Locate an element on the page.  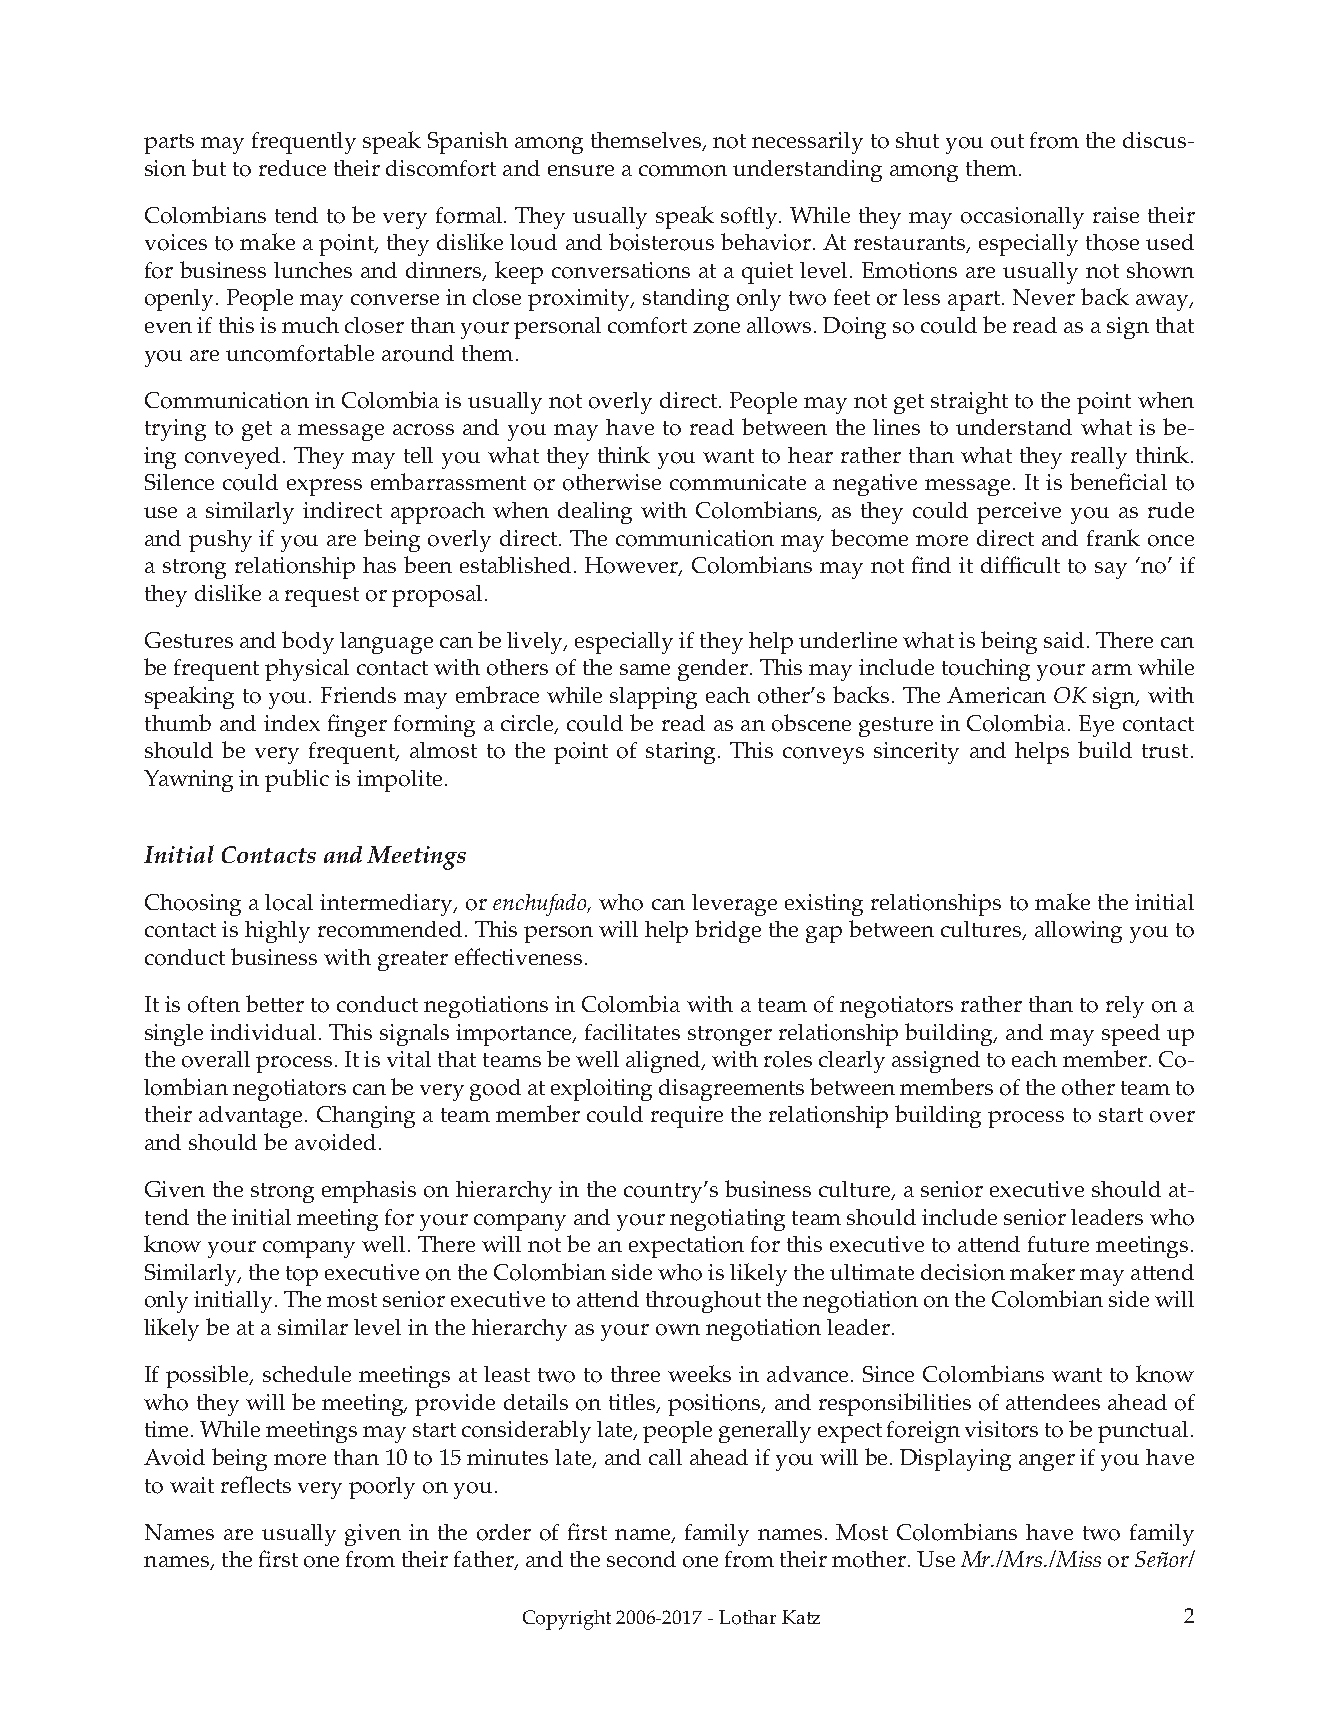
reduce is located at coordinates (292, 168).
